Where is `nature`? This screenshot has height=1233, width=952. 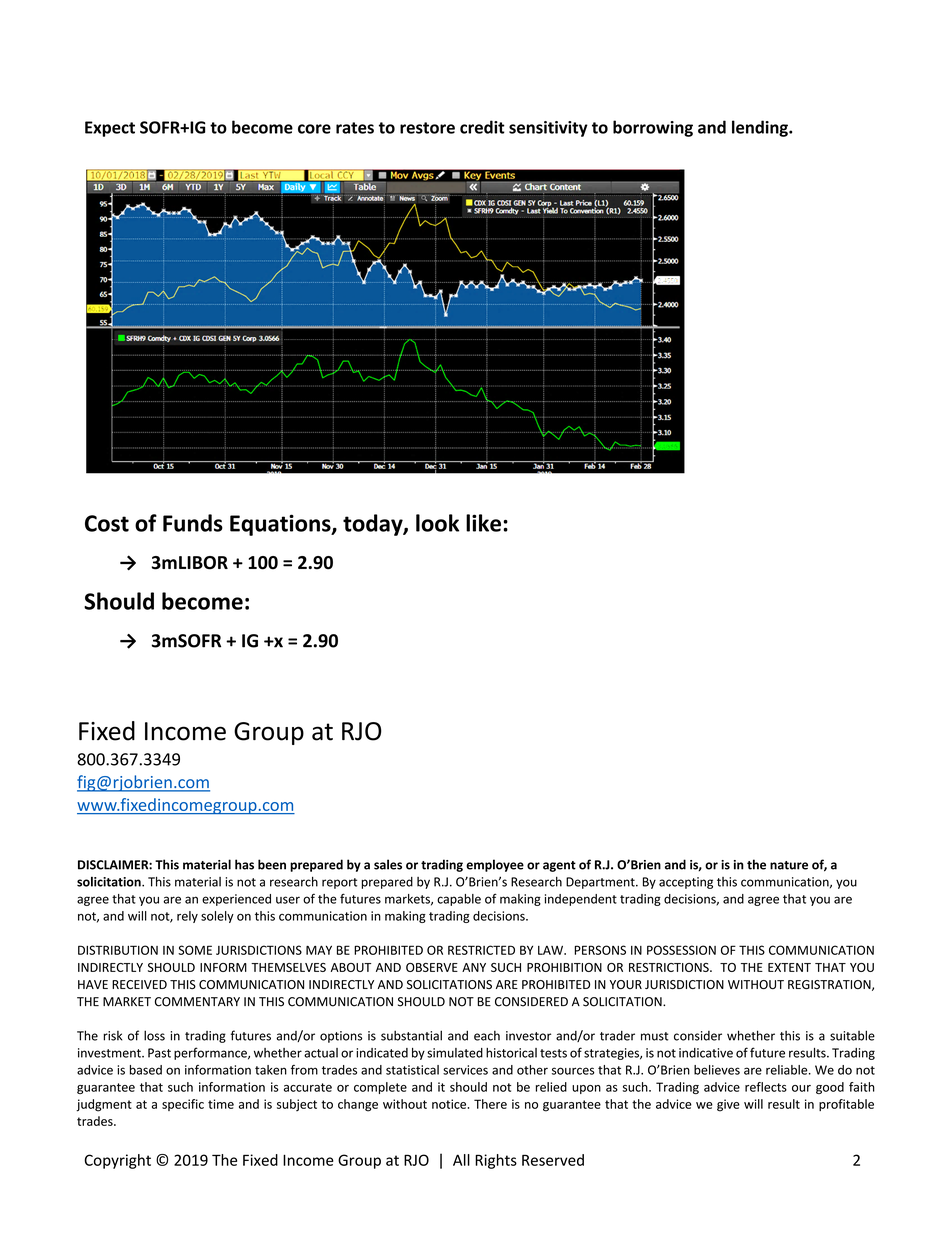
nature is located at coordinates (789, 865).
